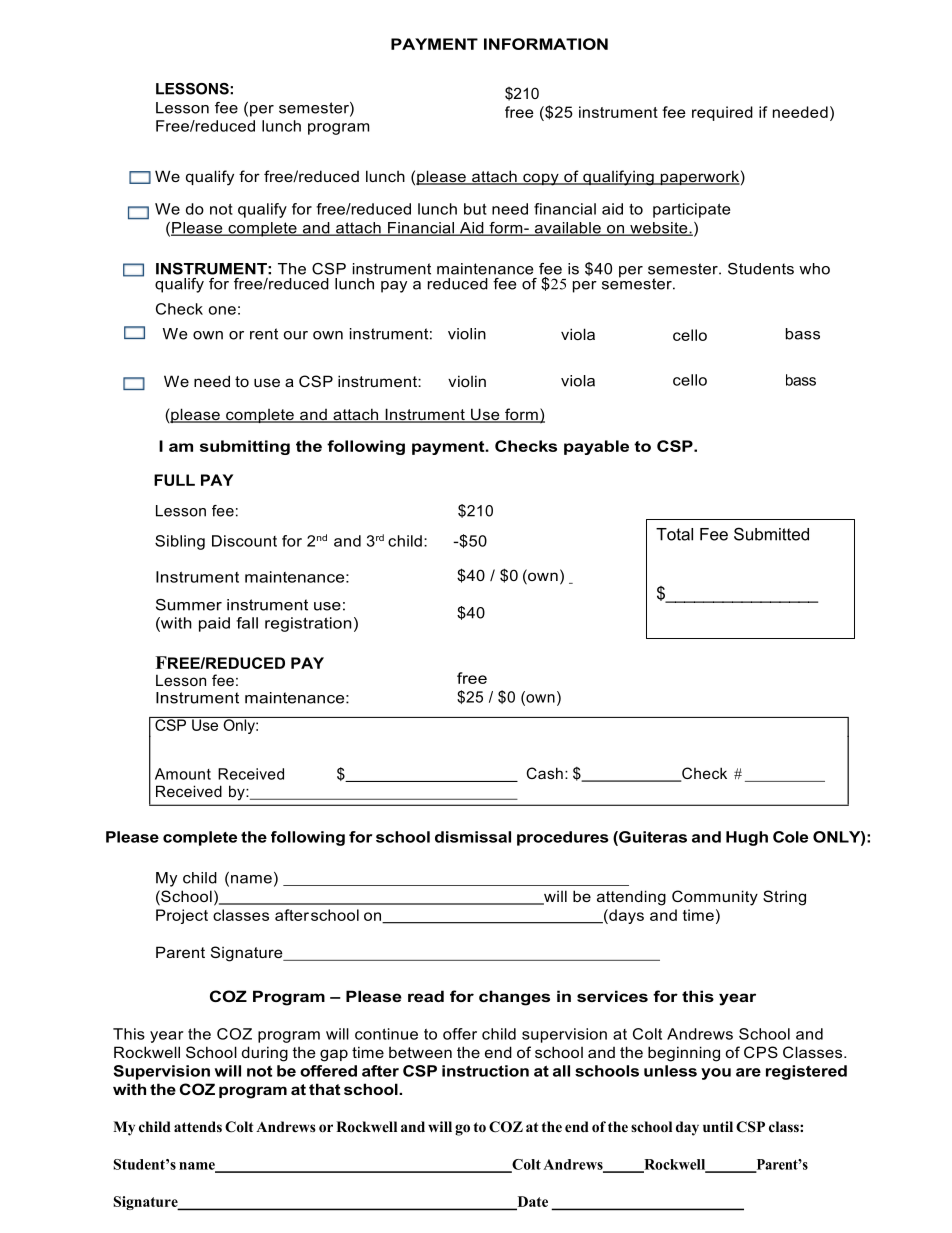 Image resolution: width=952 pixels, height=1233 pixels. I want to click on Project, so click(182, 916).
